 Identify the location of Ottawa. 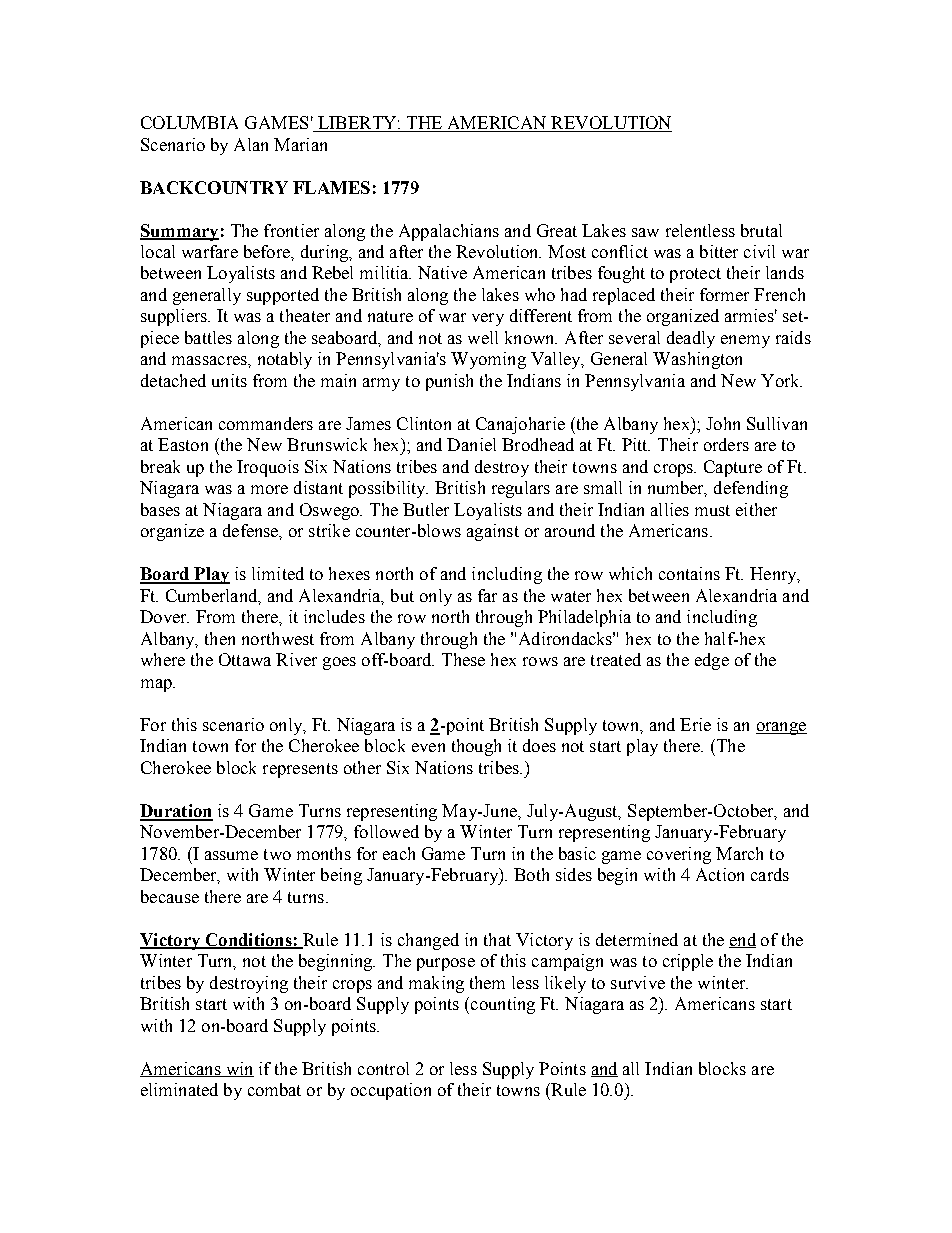
(245, 659).
